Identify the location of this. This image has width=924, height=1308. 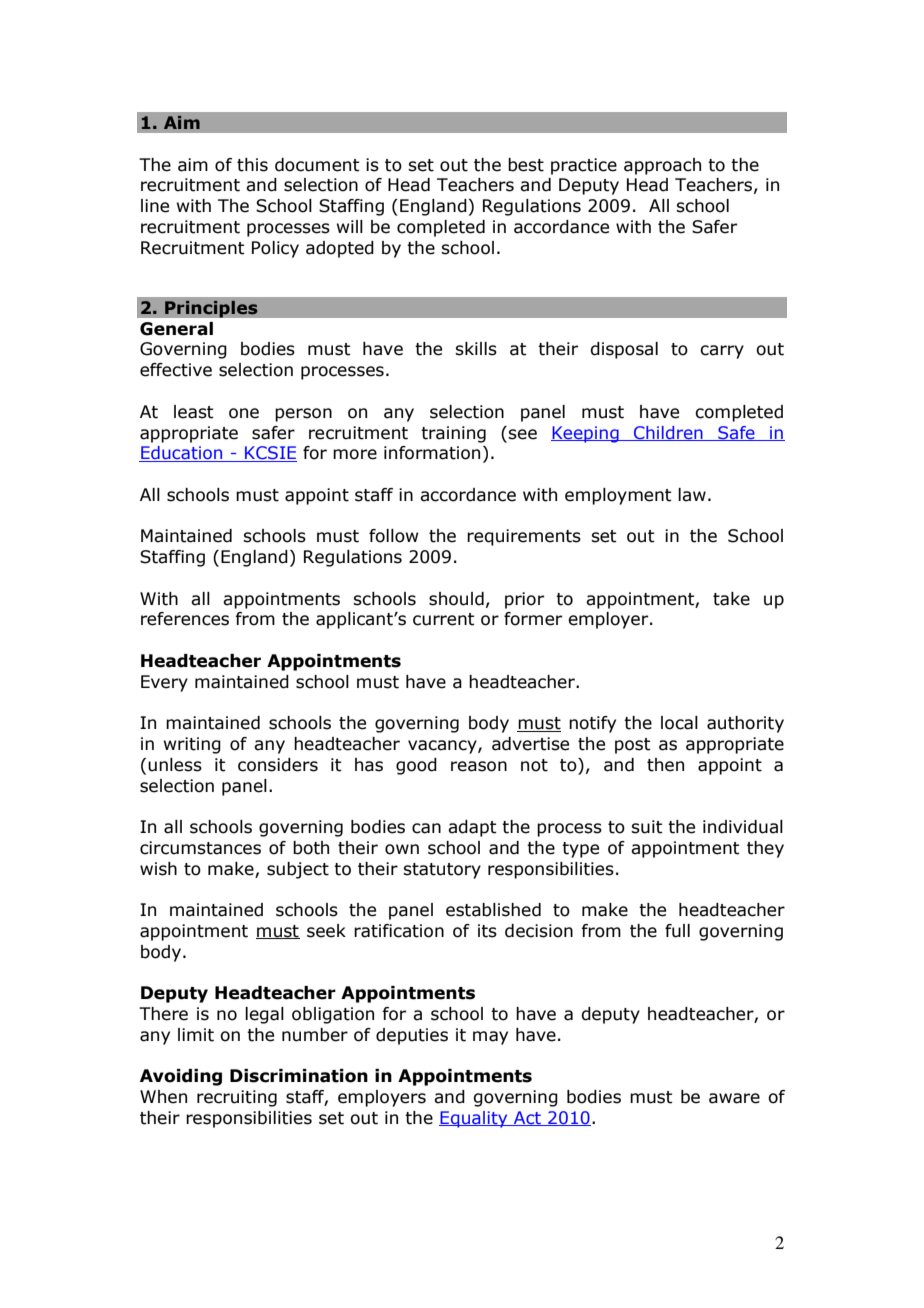
(252, 165).
